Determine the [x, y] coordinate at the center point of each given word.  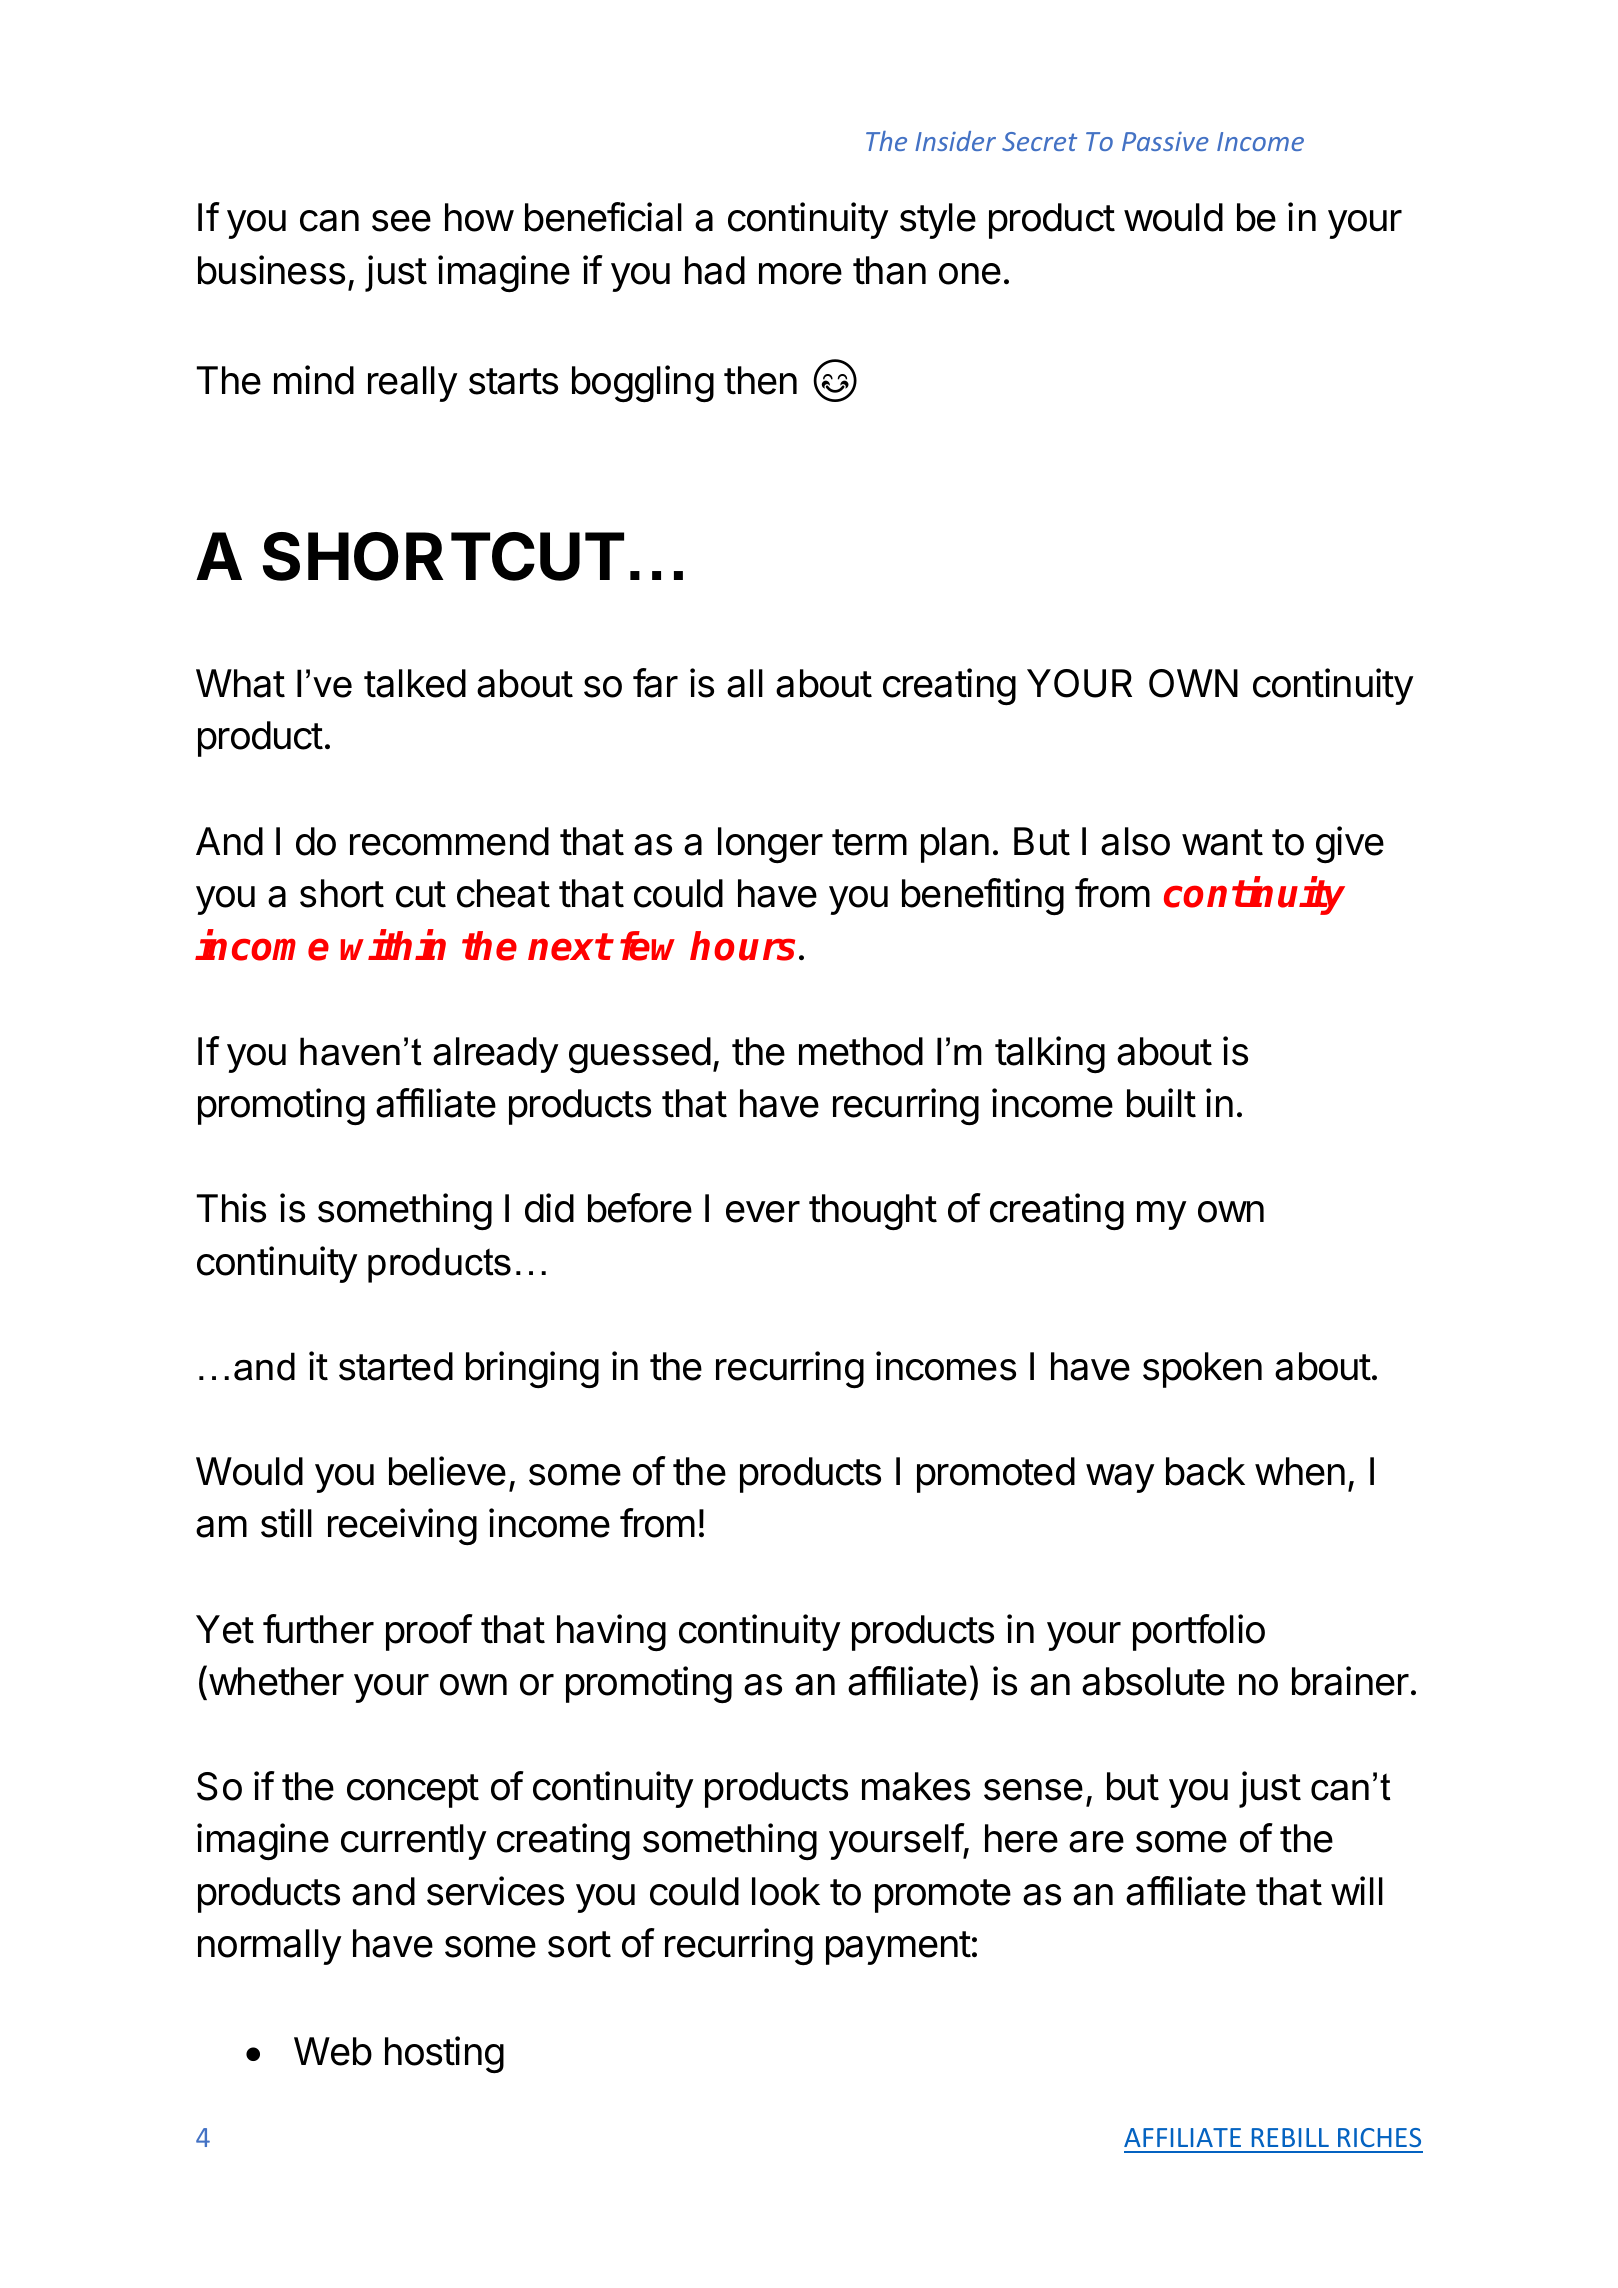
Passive [1165, 141]
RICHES [1379, 2137]
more [800, 274]
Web [333, 2051]
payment [898, 1948]
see [401, 221]
